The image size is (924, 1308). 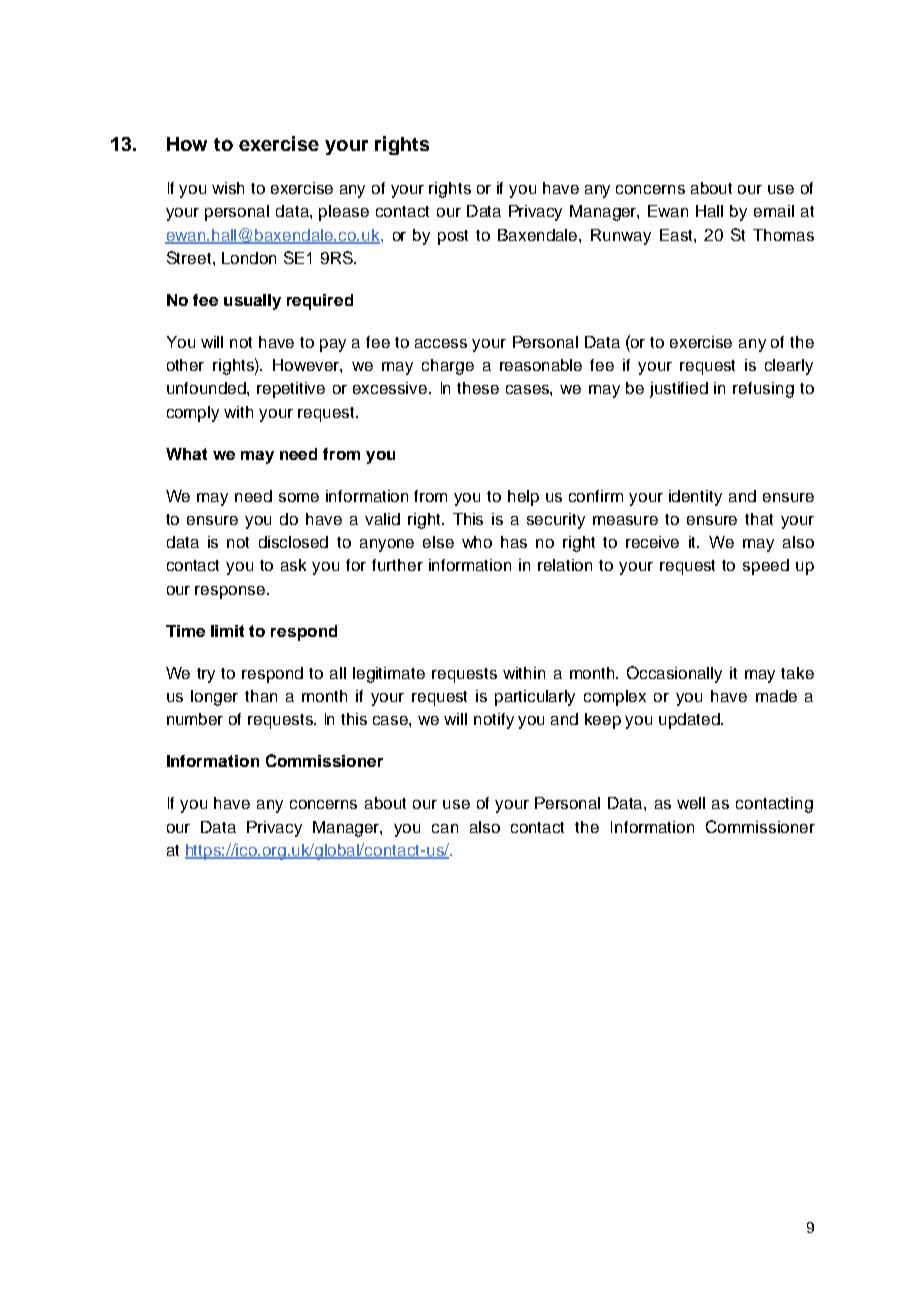 What do you see at coordinates (776, 696) in the document?
I see `made` at bounding box center [776, 696].
